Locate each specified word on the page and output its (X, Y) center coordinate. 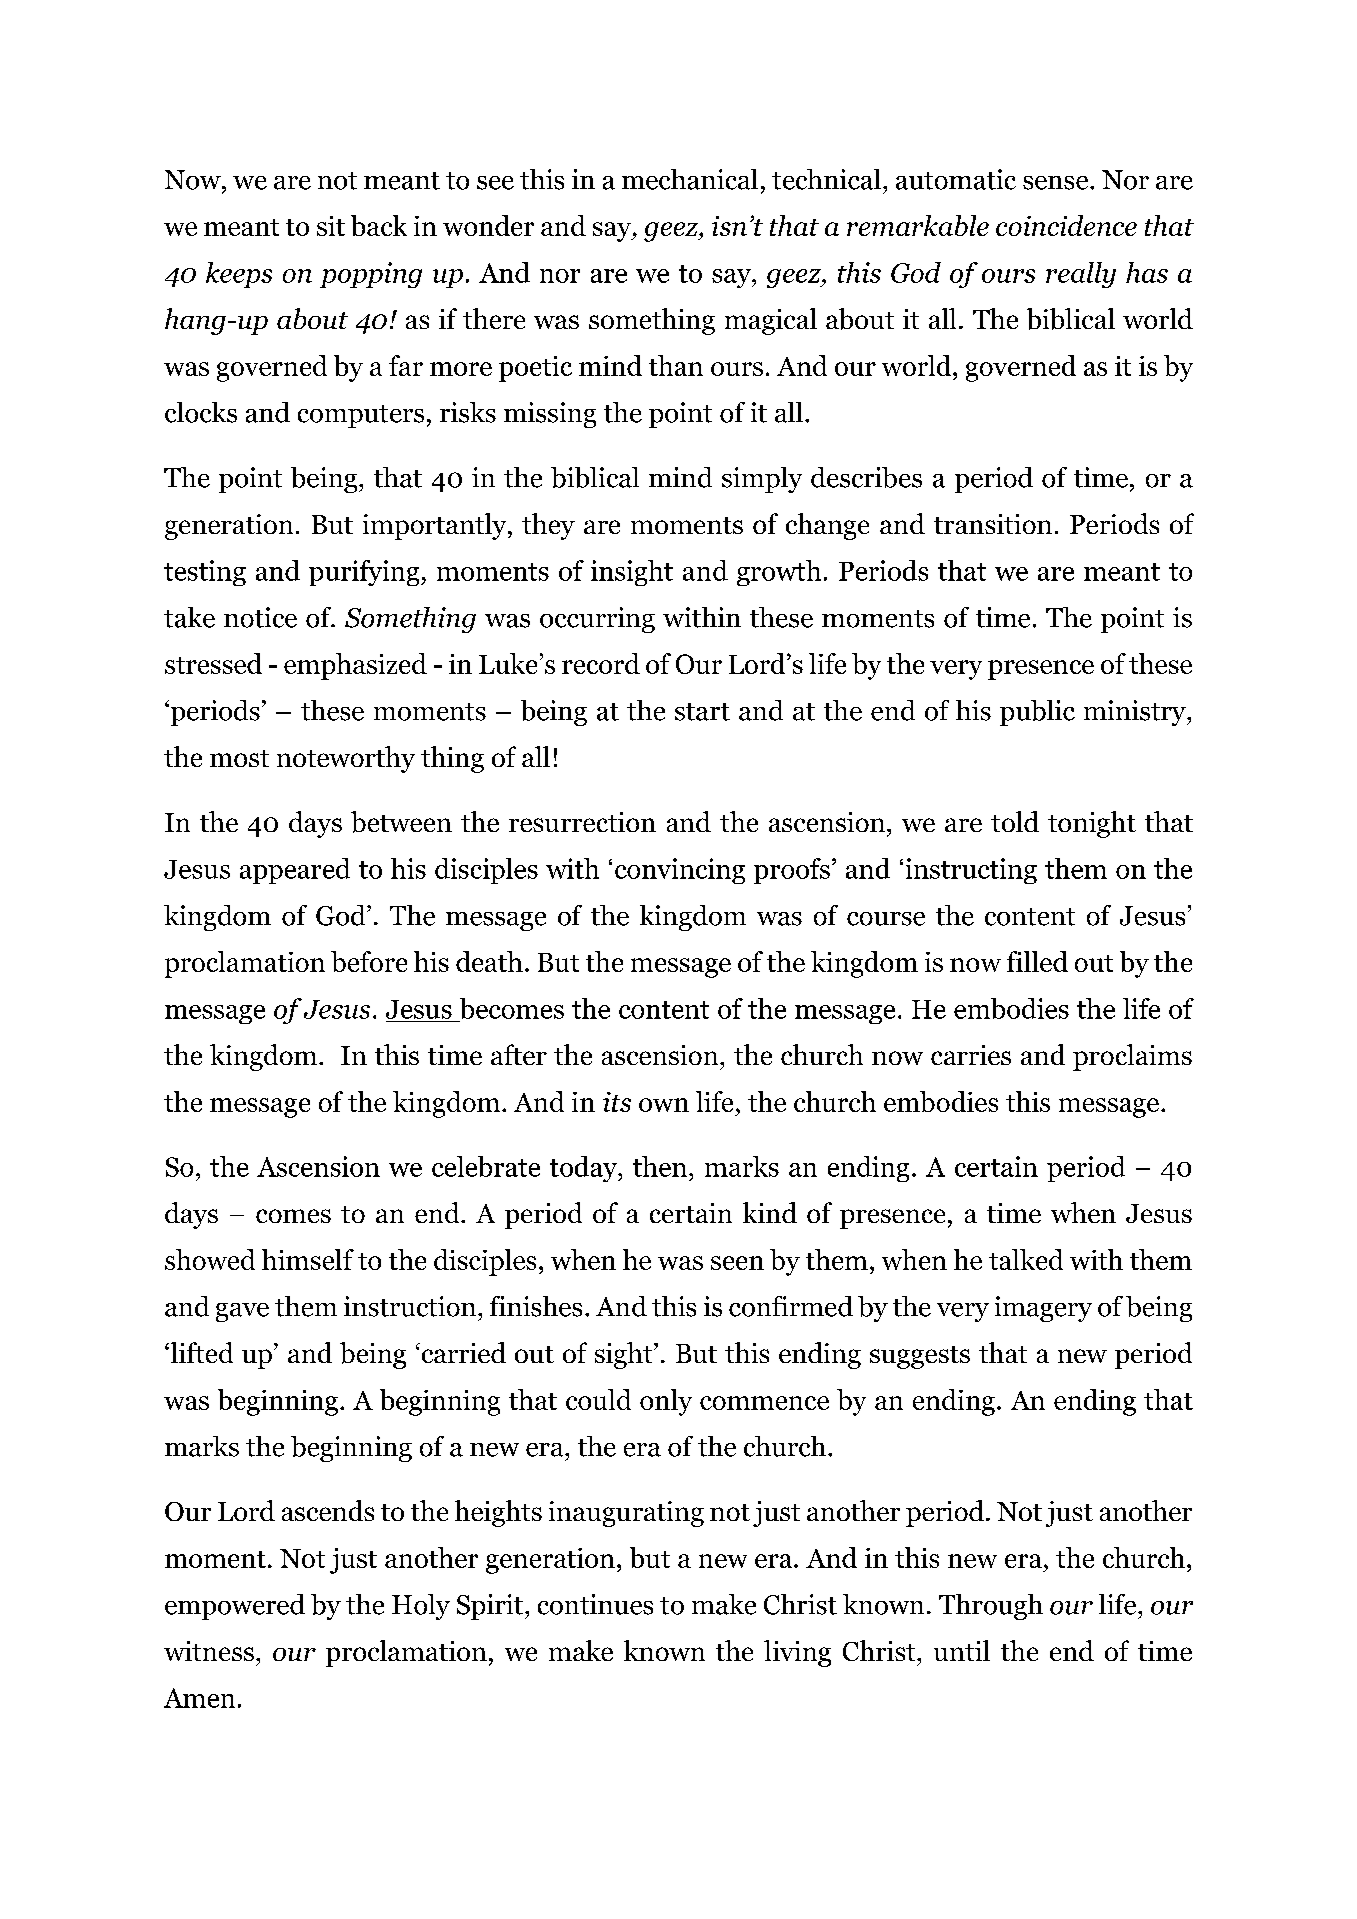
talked (1026, 1259)
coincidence (1066, 225)
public (1037, 713)
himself (308, 1259)
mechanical (690, 179)
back (379, 225)
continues (595, 1604)
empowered (235, 1607)
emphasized (355, 666)
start (702, 712)
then (660, 1166)
